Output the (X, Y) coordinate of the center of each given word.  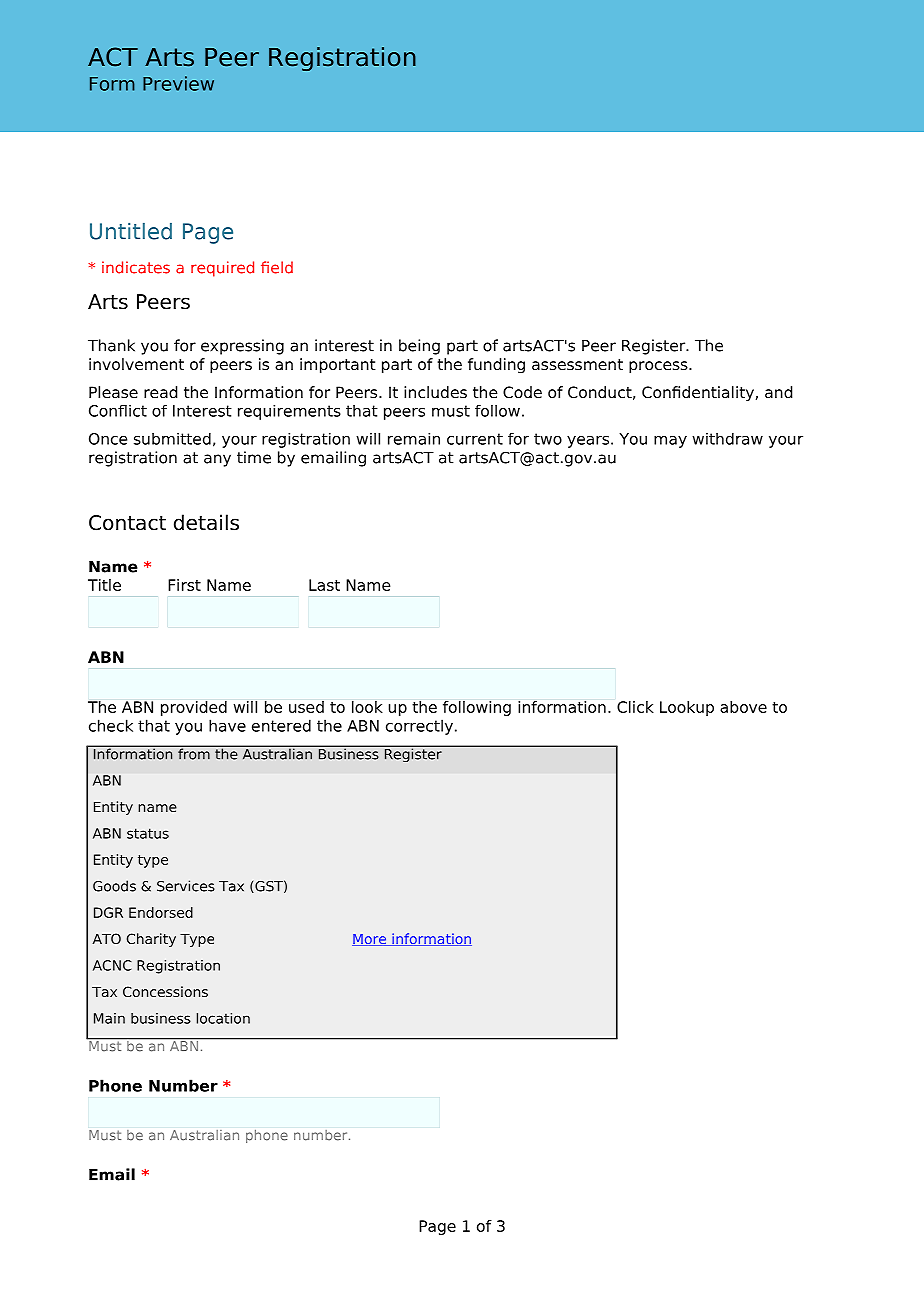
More (370, 940)
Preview (178, 83)
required (222, 269)
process (659, 367)
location (223, 1018)
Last (324, 585)
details (206, 522)
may (670, 442)
